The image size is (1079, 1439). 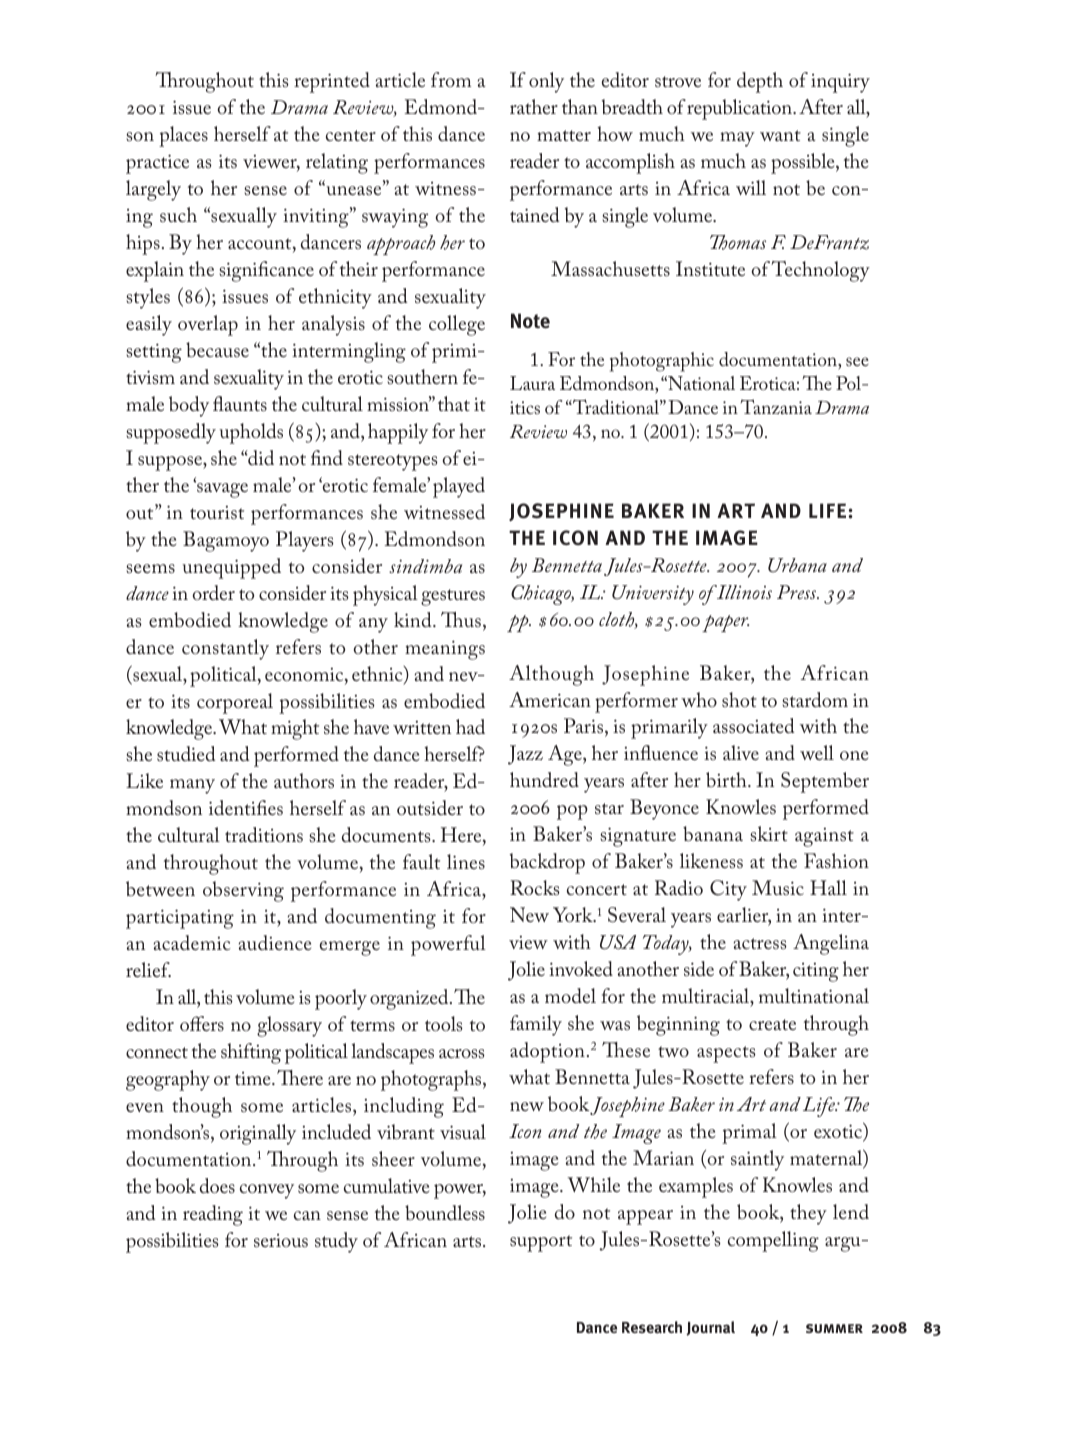 I want to click on corporeal, so click(x=235, y=703).
